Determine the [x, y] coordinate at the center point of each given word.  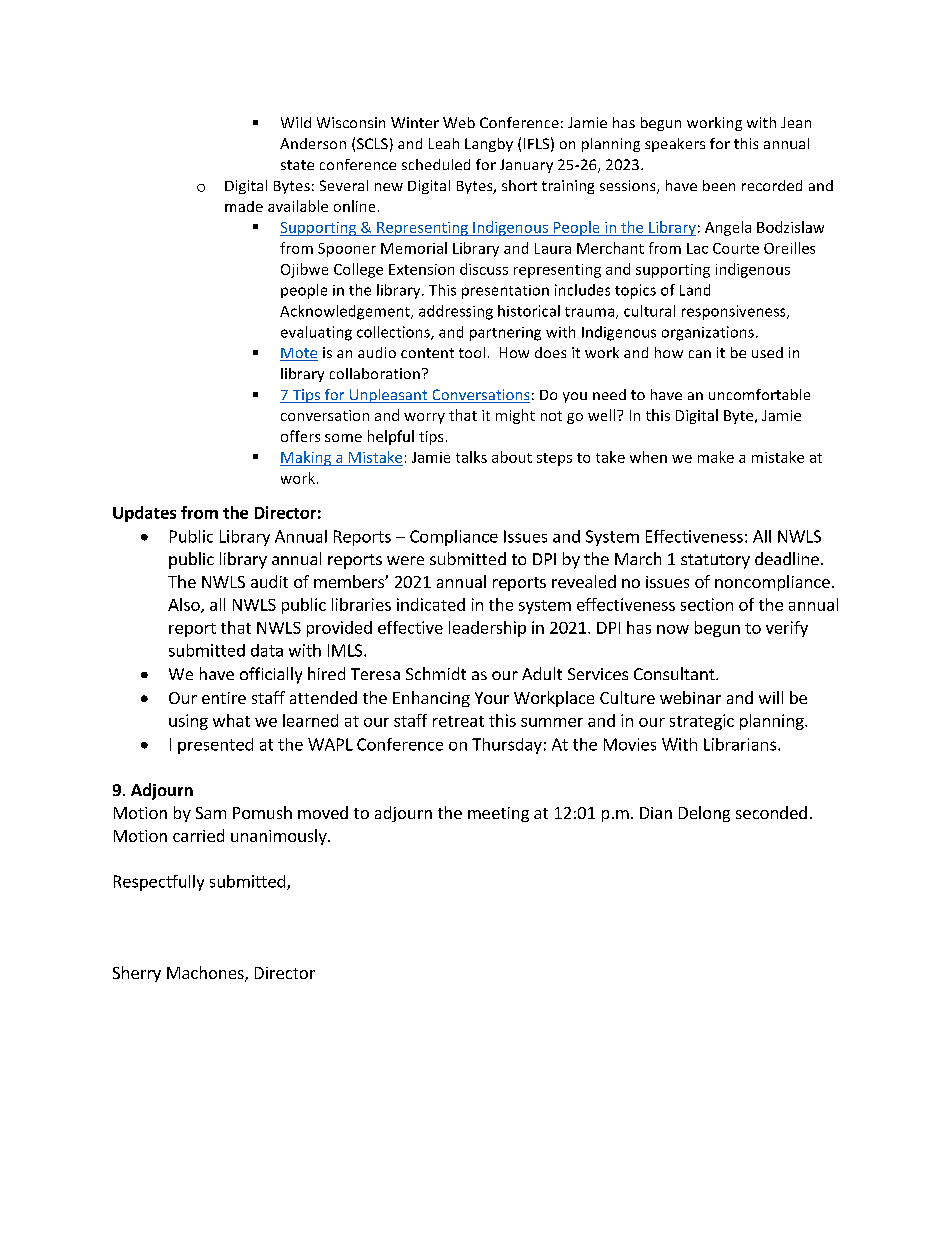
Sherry [137, 974]
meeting [498, 814]
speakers [675, 145]
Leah [444, 143]
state [297, 165]
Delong [704, 814]
